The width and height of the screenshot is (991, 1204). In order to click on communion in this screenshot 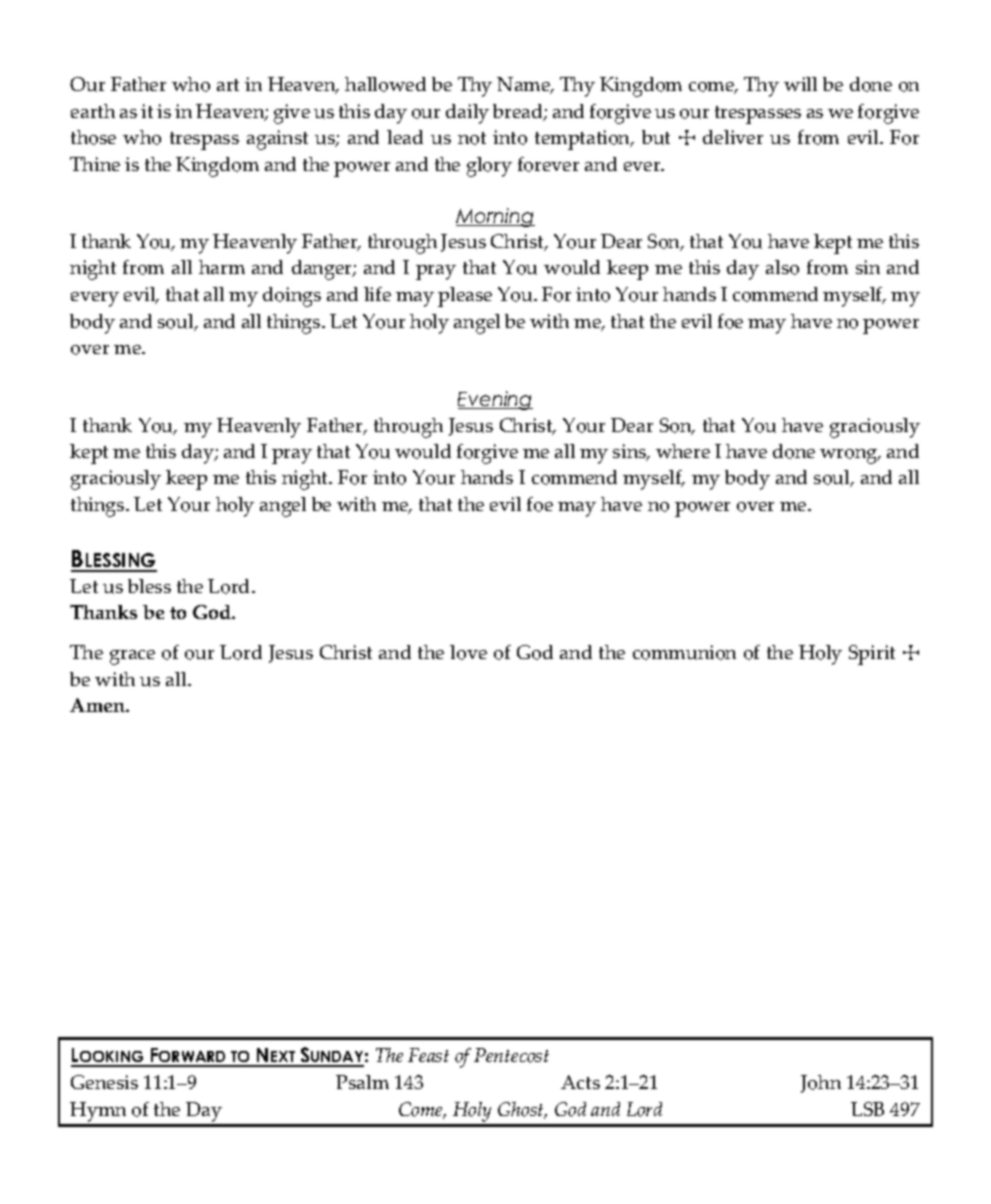, I will do `click(684, 652)`.
